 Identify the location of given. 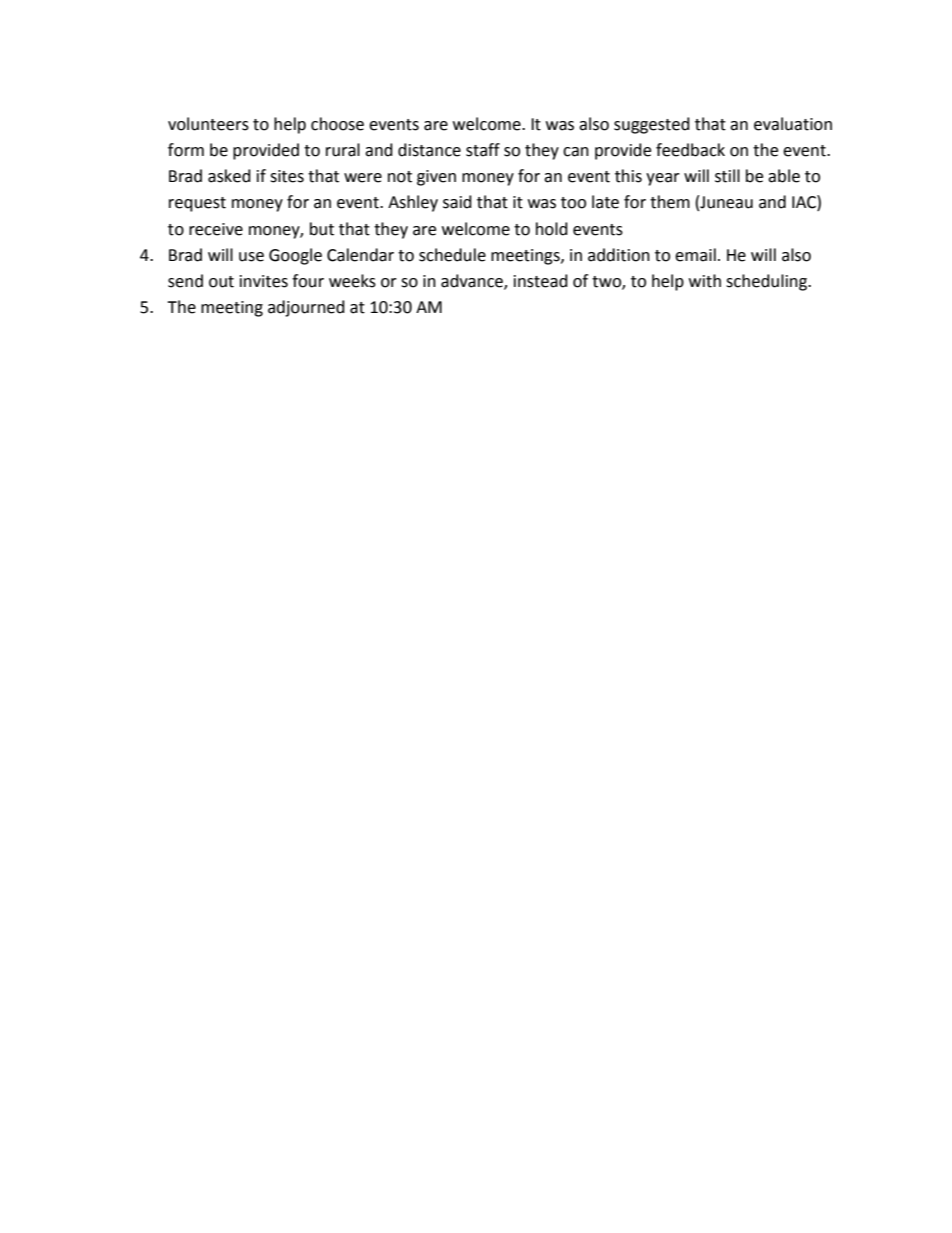
(436, 178).
